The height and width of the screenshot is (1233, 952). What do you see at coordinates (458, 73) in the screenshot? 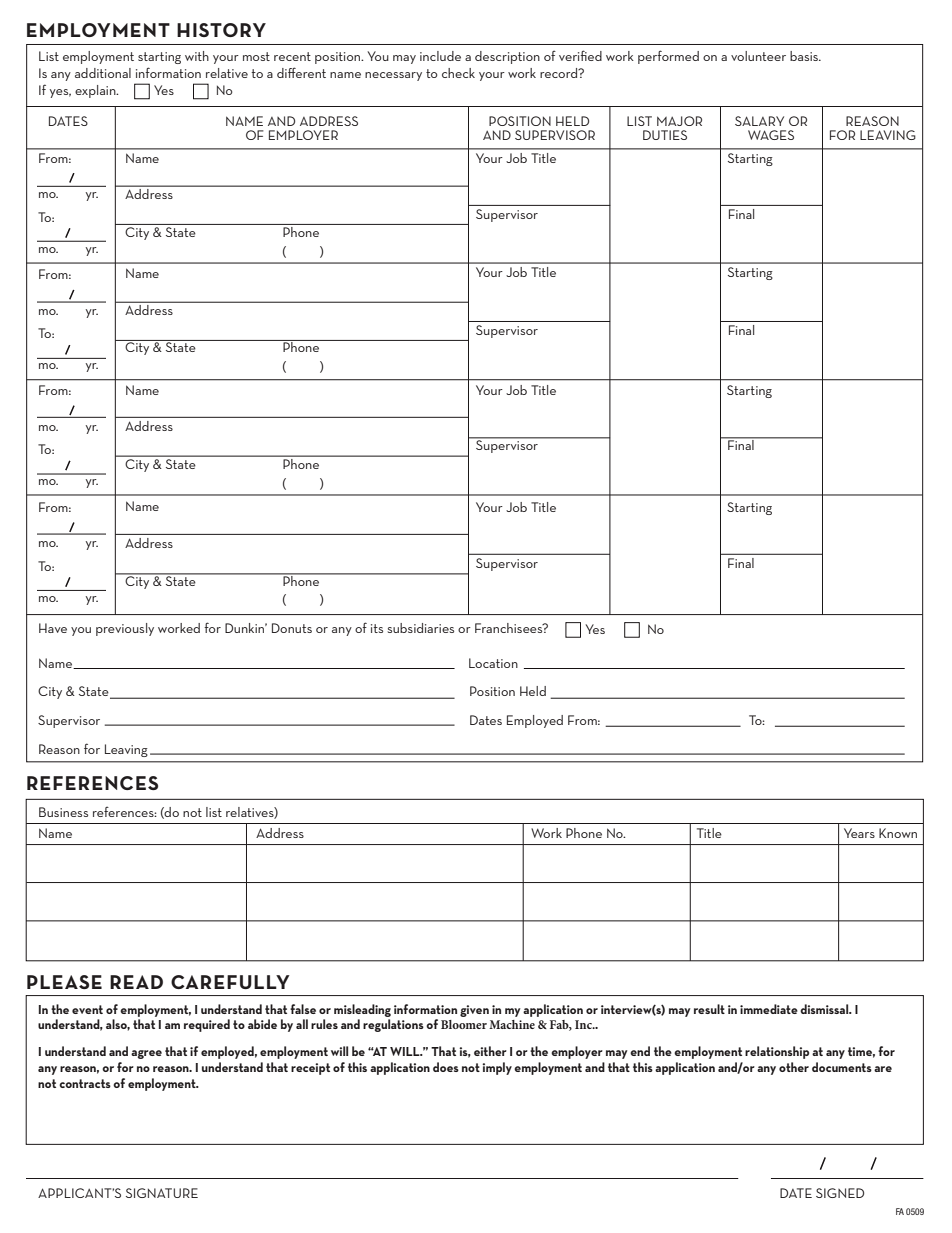
I see `check` at bounding box center [458, 73].
